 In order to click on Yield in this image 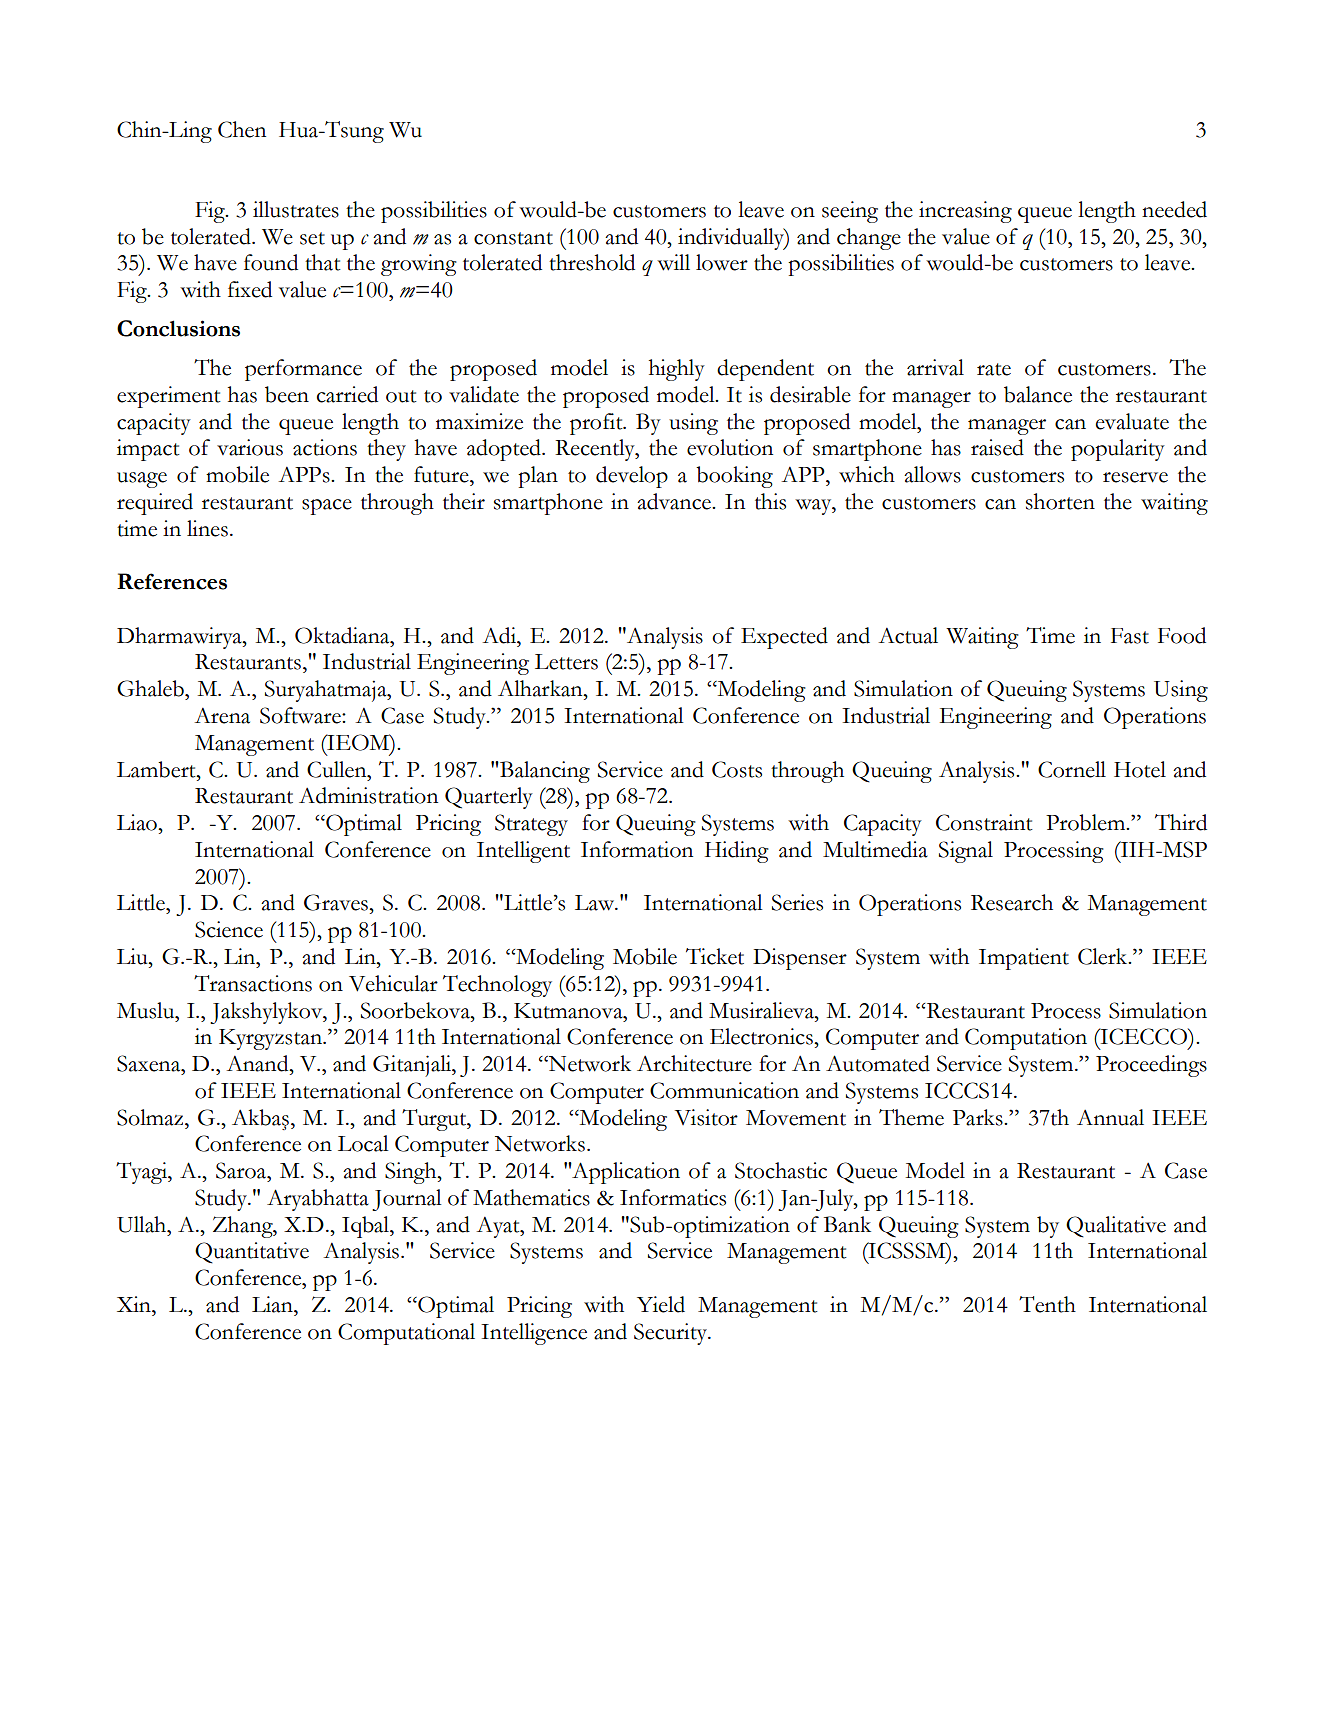, I will do `click(661, 1304)`.
